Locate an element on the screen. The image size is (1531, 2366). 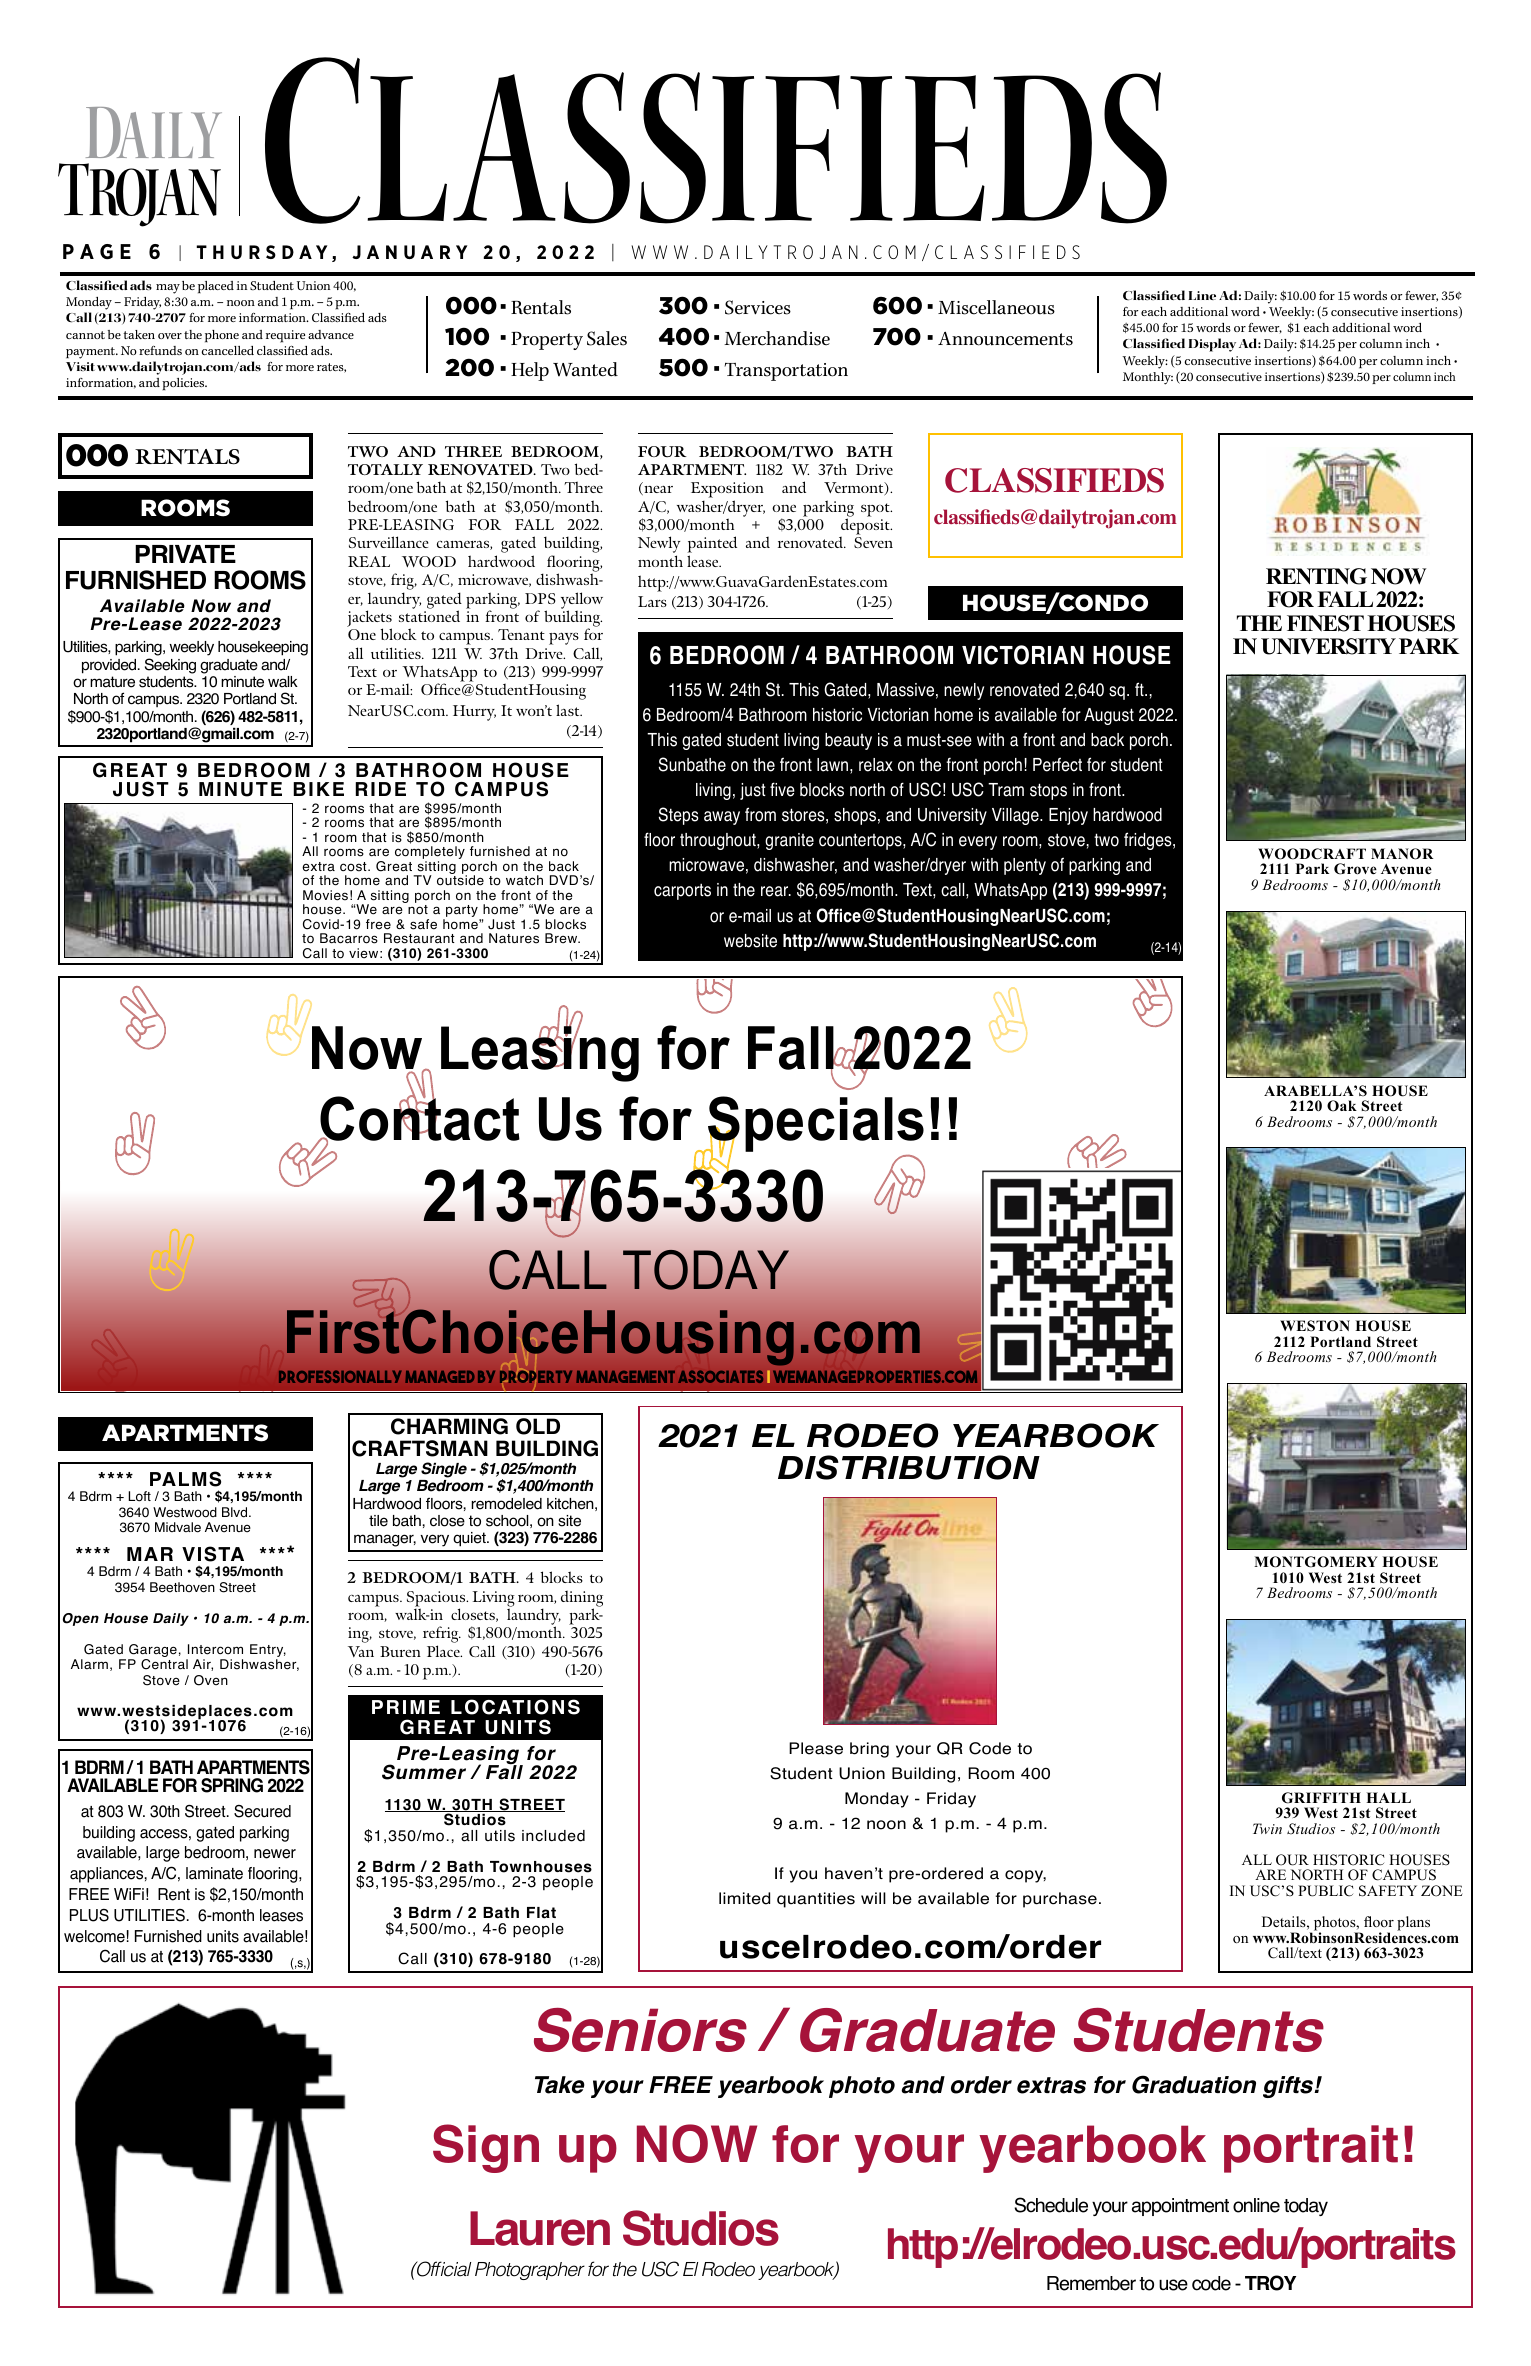
Transportation is located at coordinates (786, 372).
